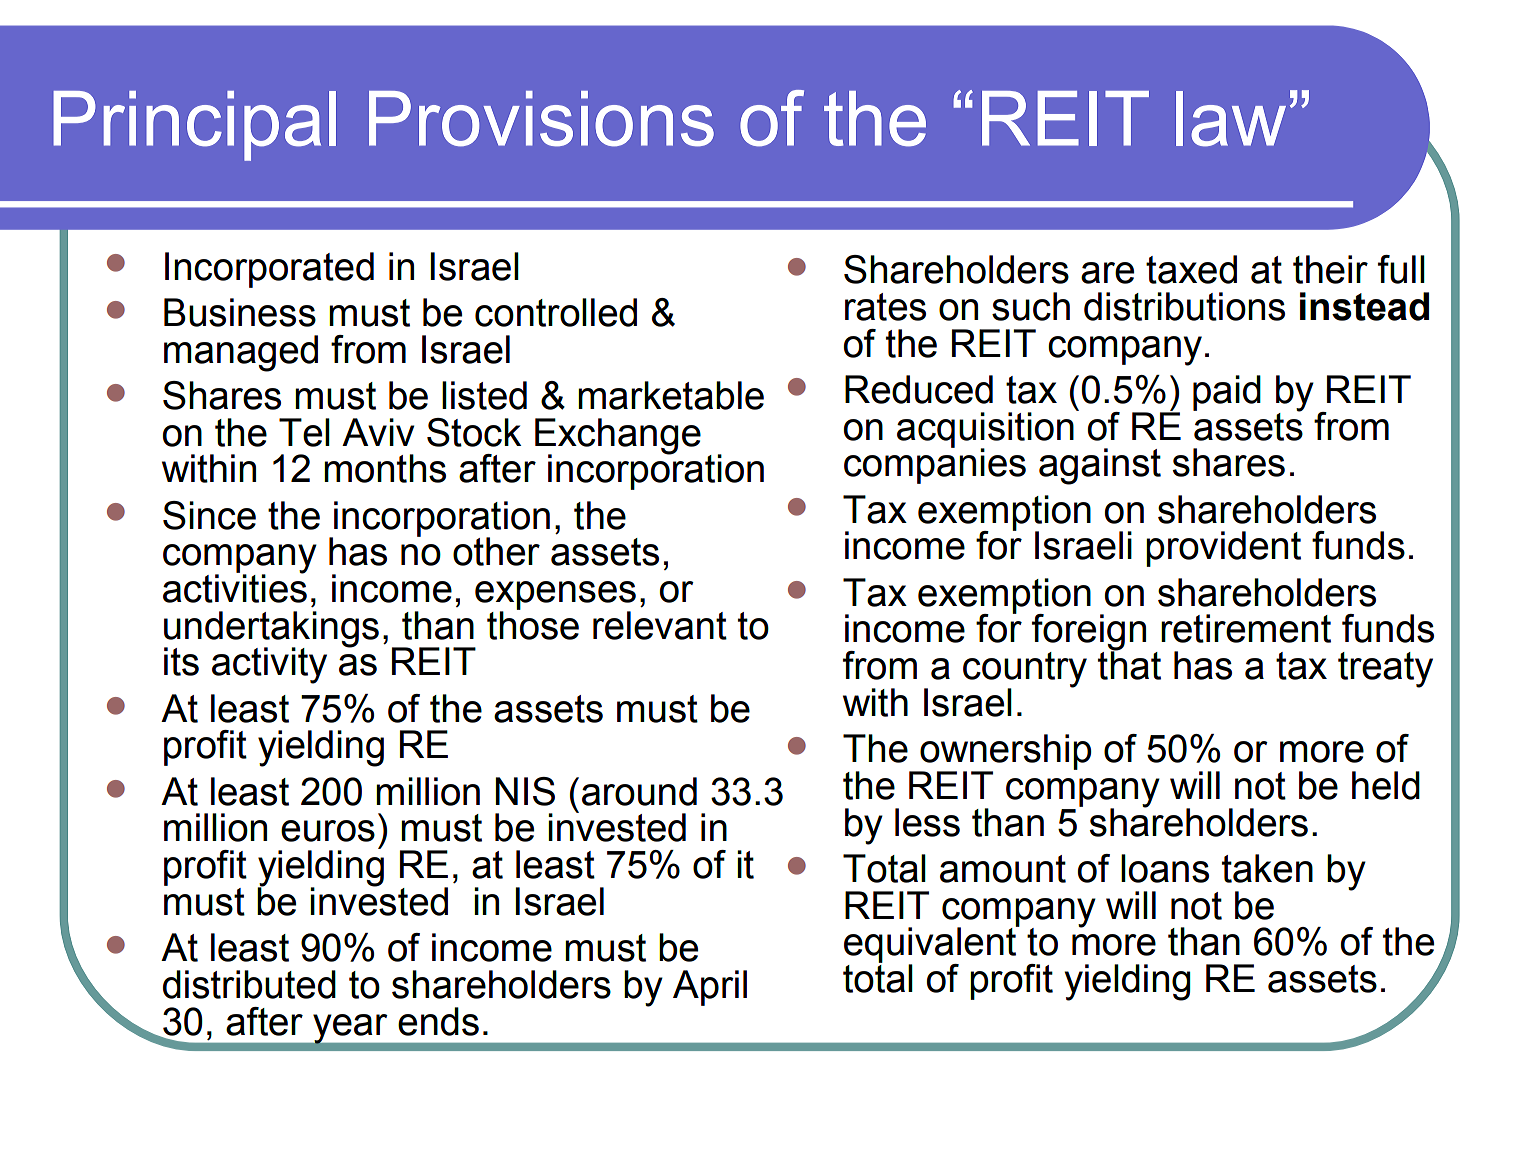 Image resolution: width=1532 pixels, height=1149 pixels. I want to click on April, so click(710, 988).
